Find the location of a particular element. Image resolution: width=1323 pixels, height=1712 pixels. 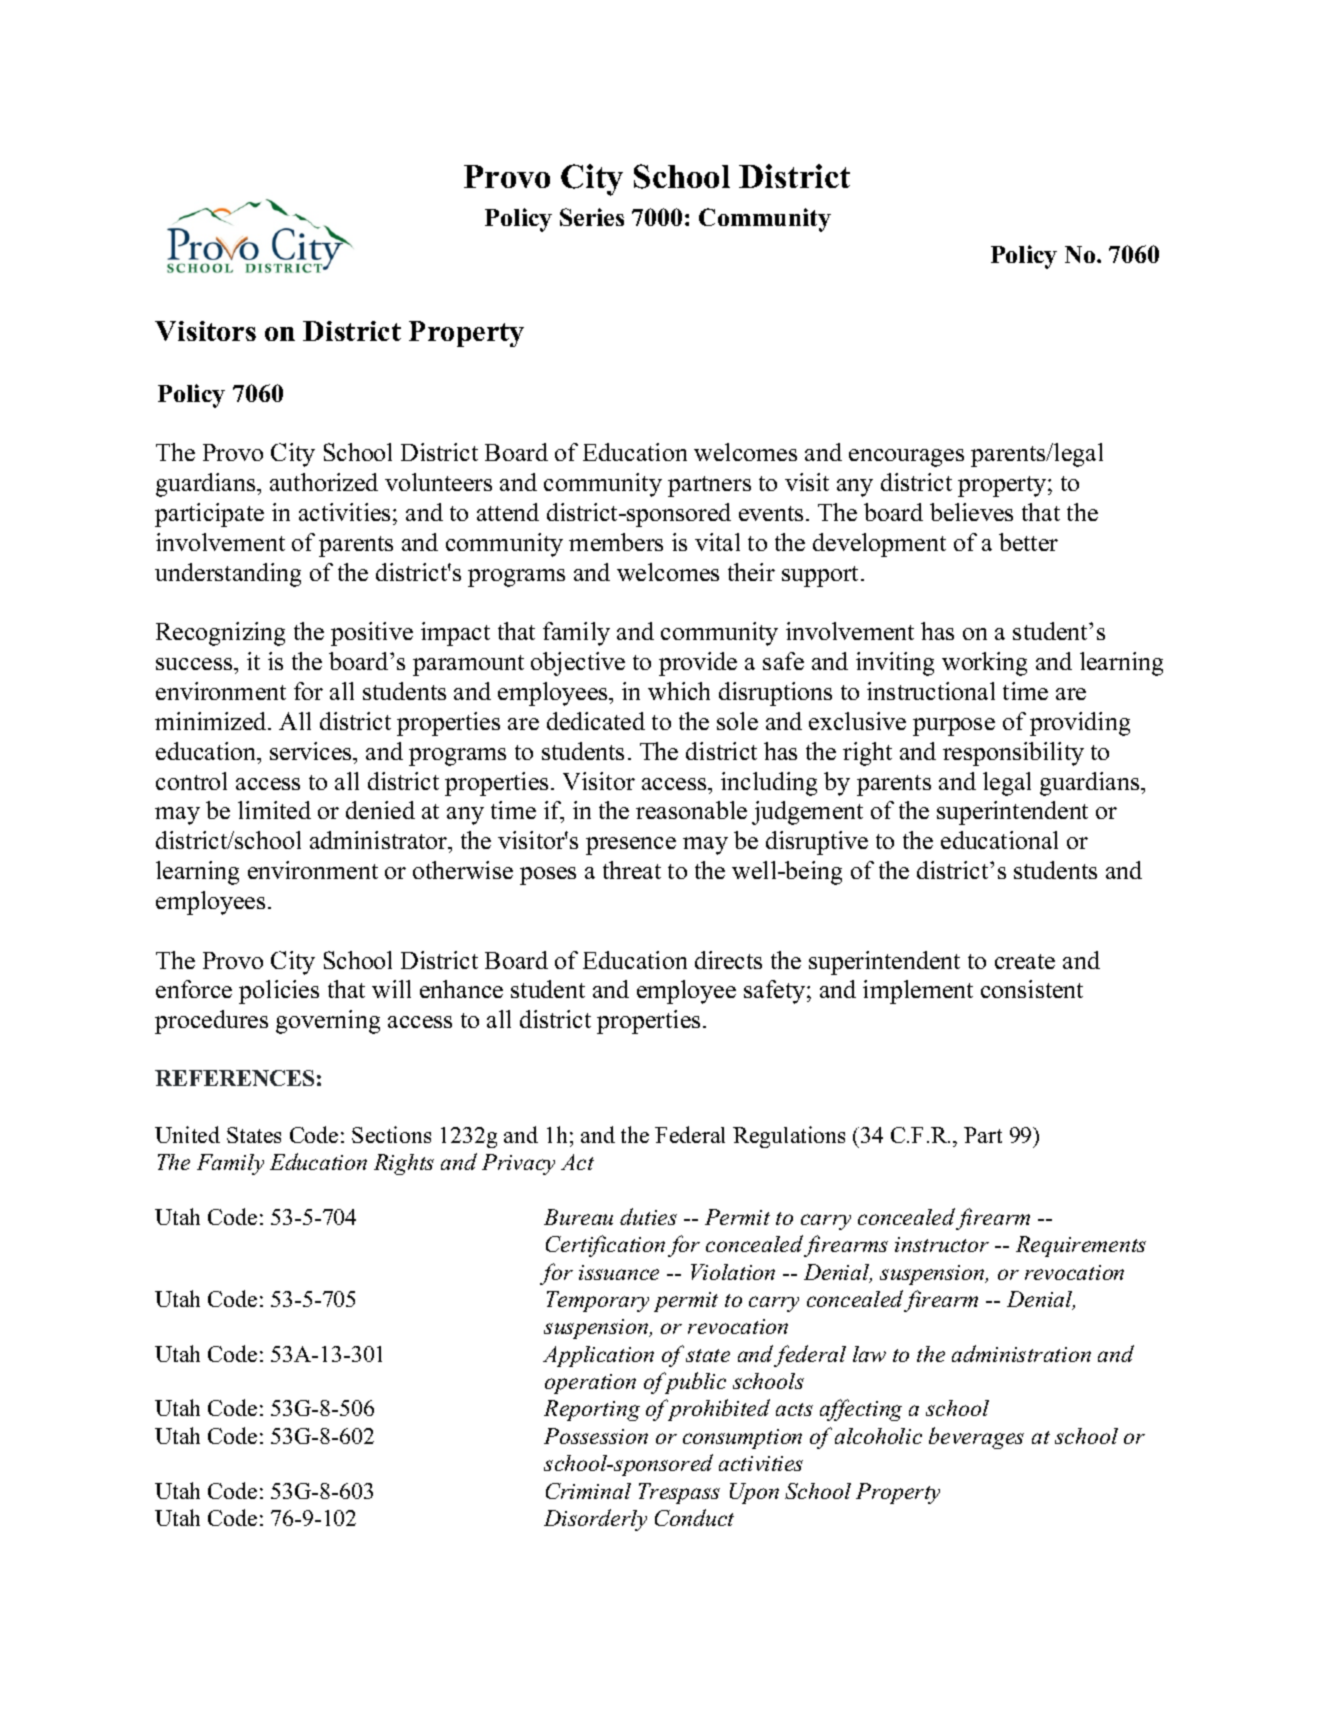

volunteers is located at coordinates (438, 482).
